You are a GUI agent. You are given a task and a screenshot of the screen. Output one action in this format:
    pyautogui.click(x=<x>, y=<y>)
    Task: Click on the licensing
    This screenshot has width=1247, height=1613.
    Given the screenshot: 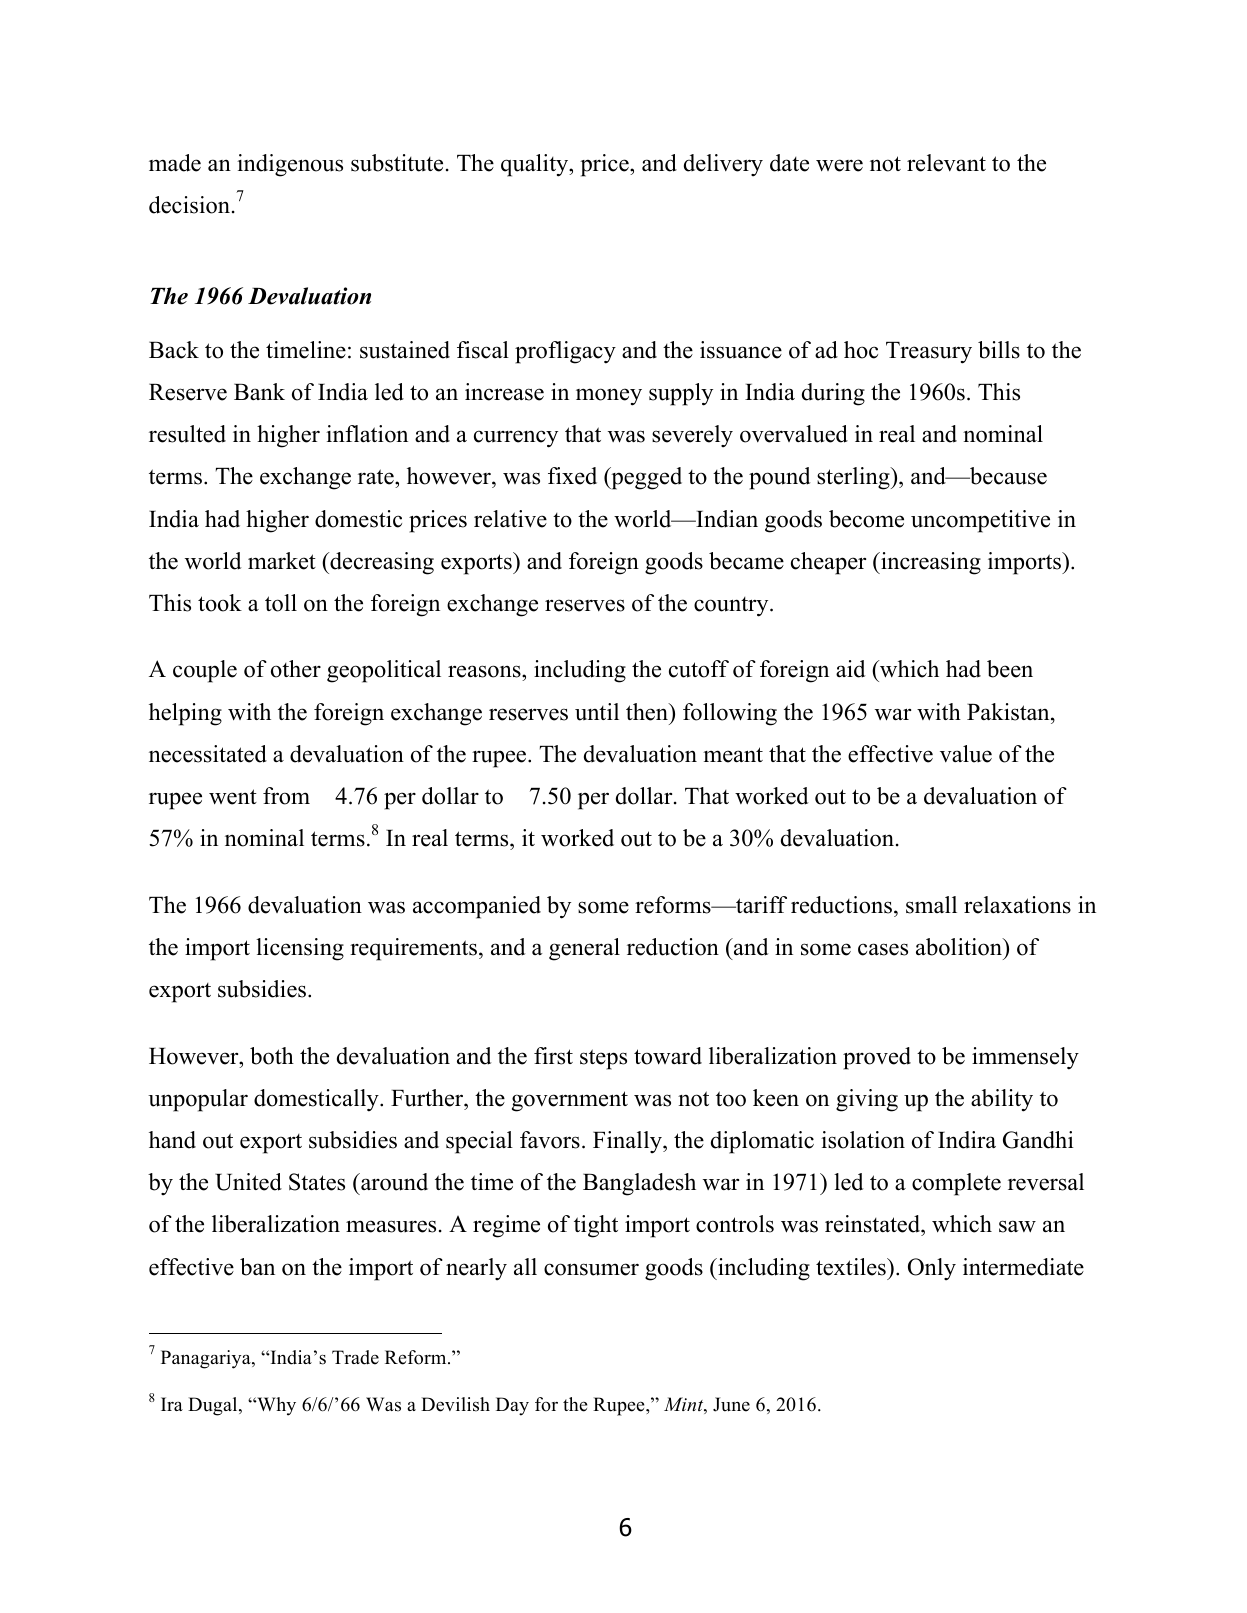 What is the action you would take?
    pyautogui.click(x=300, y=949)
